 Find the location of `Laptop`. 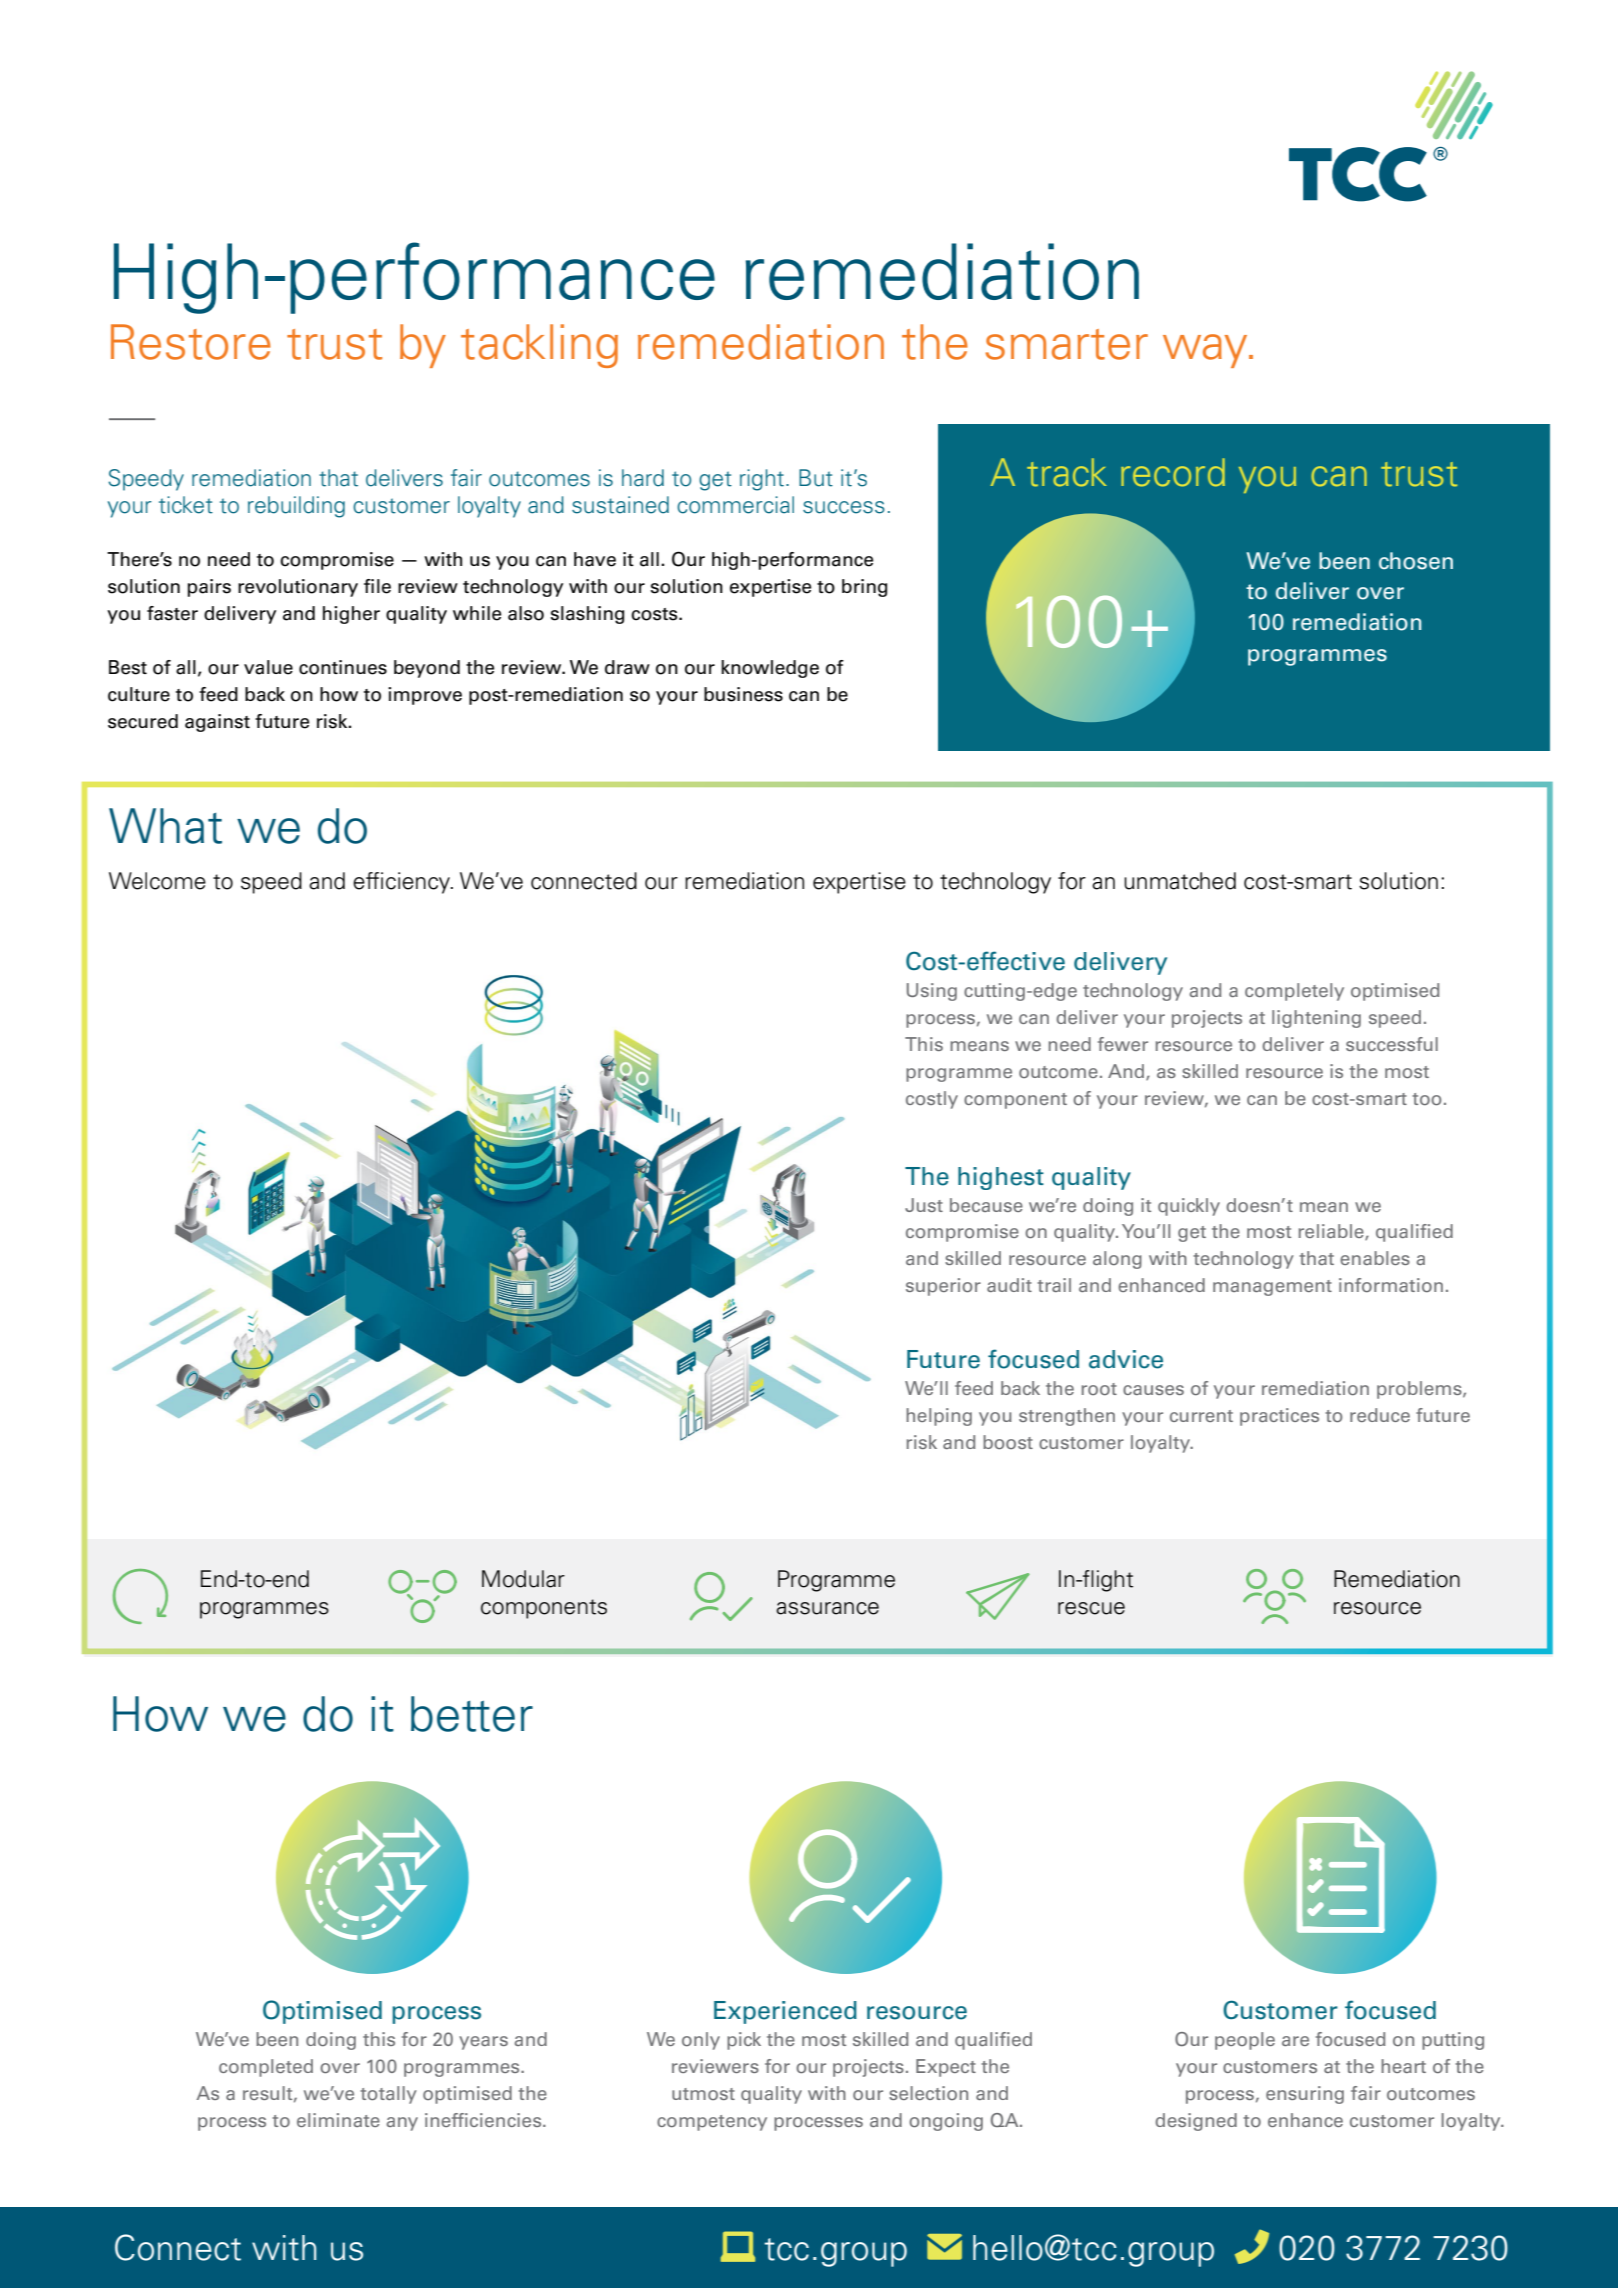

Laptop is located at coordinates (738, 2246).
